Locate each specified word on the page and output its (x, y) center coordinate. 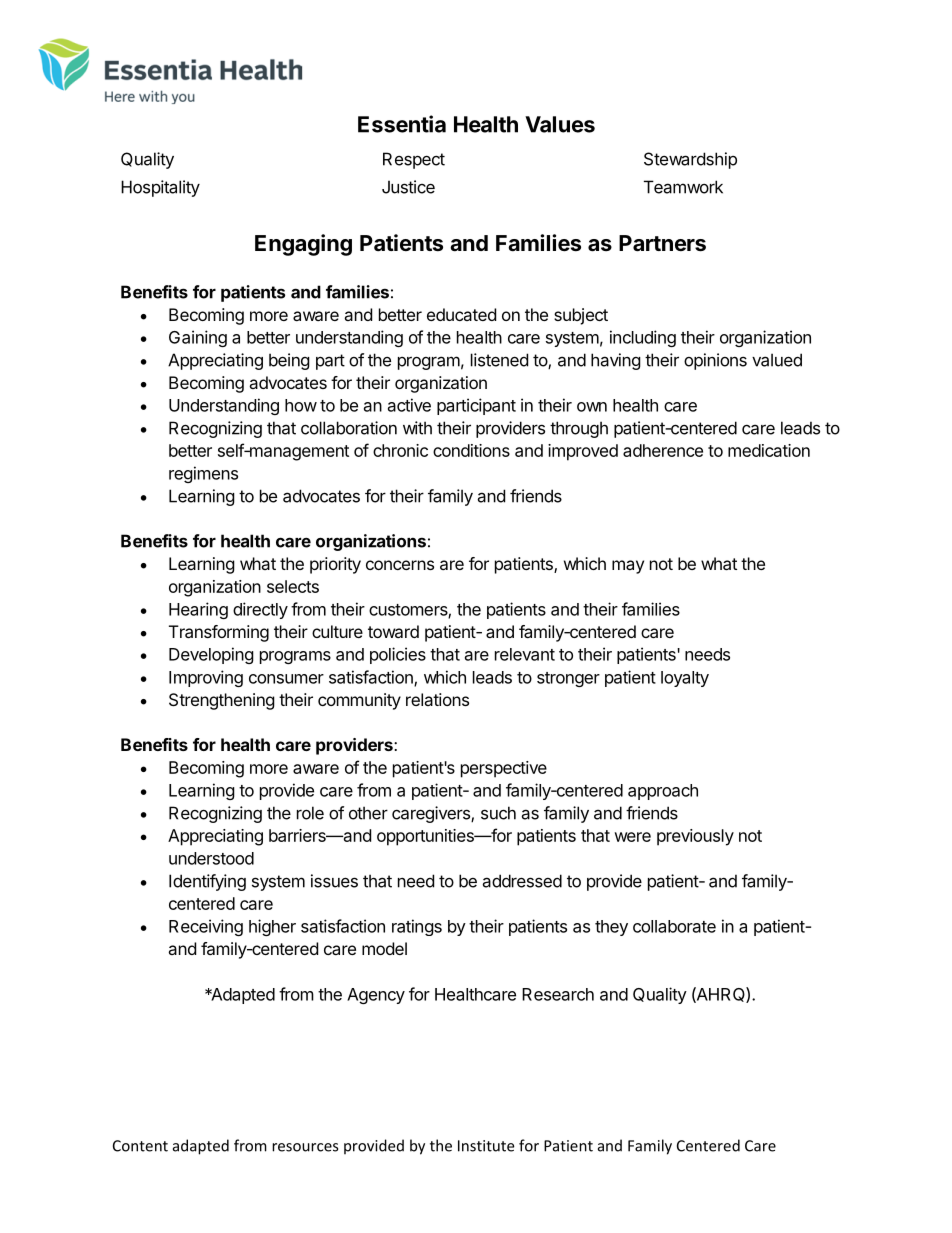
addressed (522, 881)
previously (695, 837)
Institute (486, 1146)
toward (393, 631)
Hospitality (160, 188)
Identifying (207, 882)
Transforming (219, 633)
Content (140, 1146)
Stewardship (690, 160)
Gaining (198, 338)
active (409, 405)
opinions (715, 361)
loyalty (685, 679)
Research (558, 994)
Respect (414, 160)
